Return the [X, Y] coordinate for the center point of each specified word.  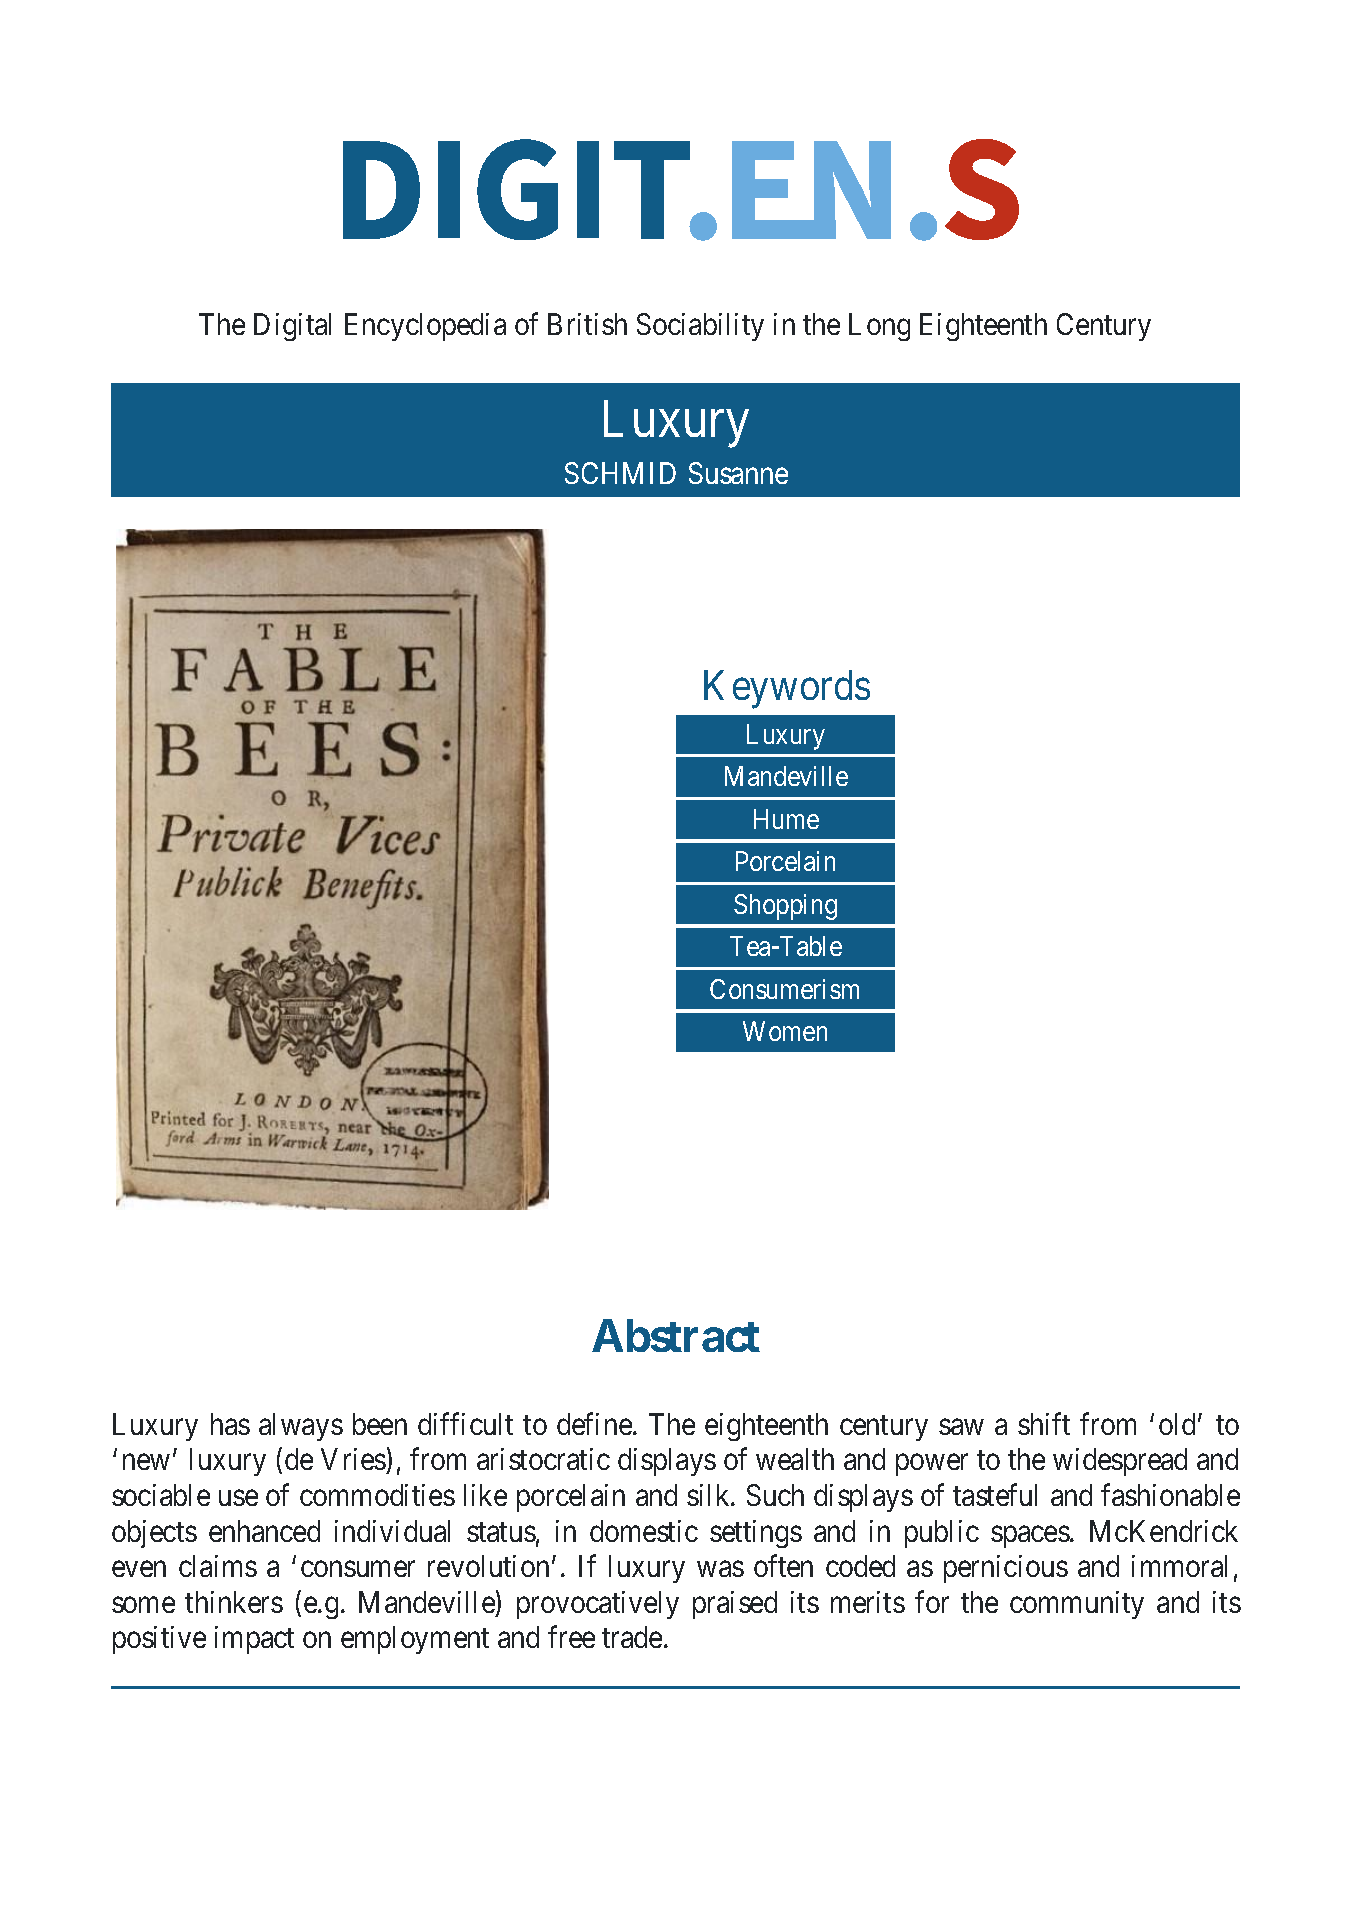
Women [785, 1031]
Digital [292, 327]
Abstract [676, 1335]
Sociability [700, 327]
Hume [786, 819]
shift [1044, 1423]
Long [879, 327]
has [230, 1424]
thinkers [234, 1602]
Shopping [785, 907]
